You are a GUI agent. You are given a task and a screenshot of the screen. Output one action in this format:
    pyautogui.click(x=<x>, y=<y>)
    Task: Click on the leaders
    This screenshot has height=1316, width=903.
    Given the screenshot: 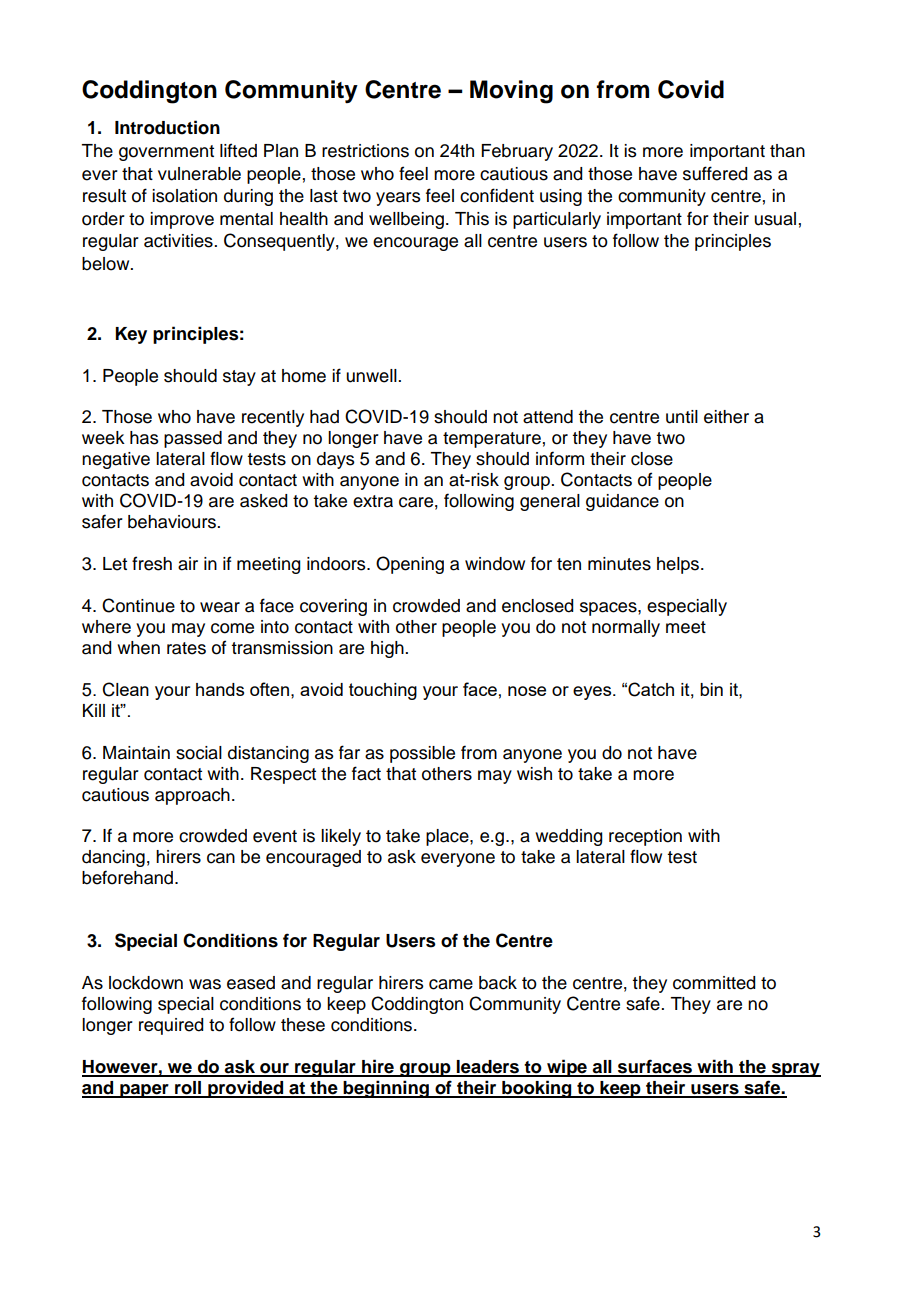 What is the action you would take?
    pyautogui.click(x=488, y=1068)
